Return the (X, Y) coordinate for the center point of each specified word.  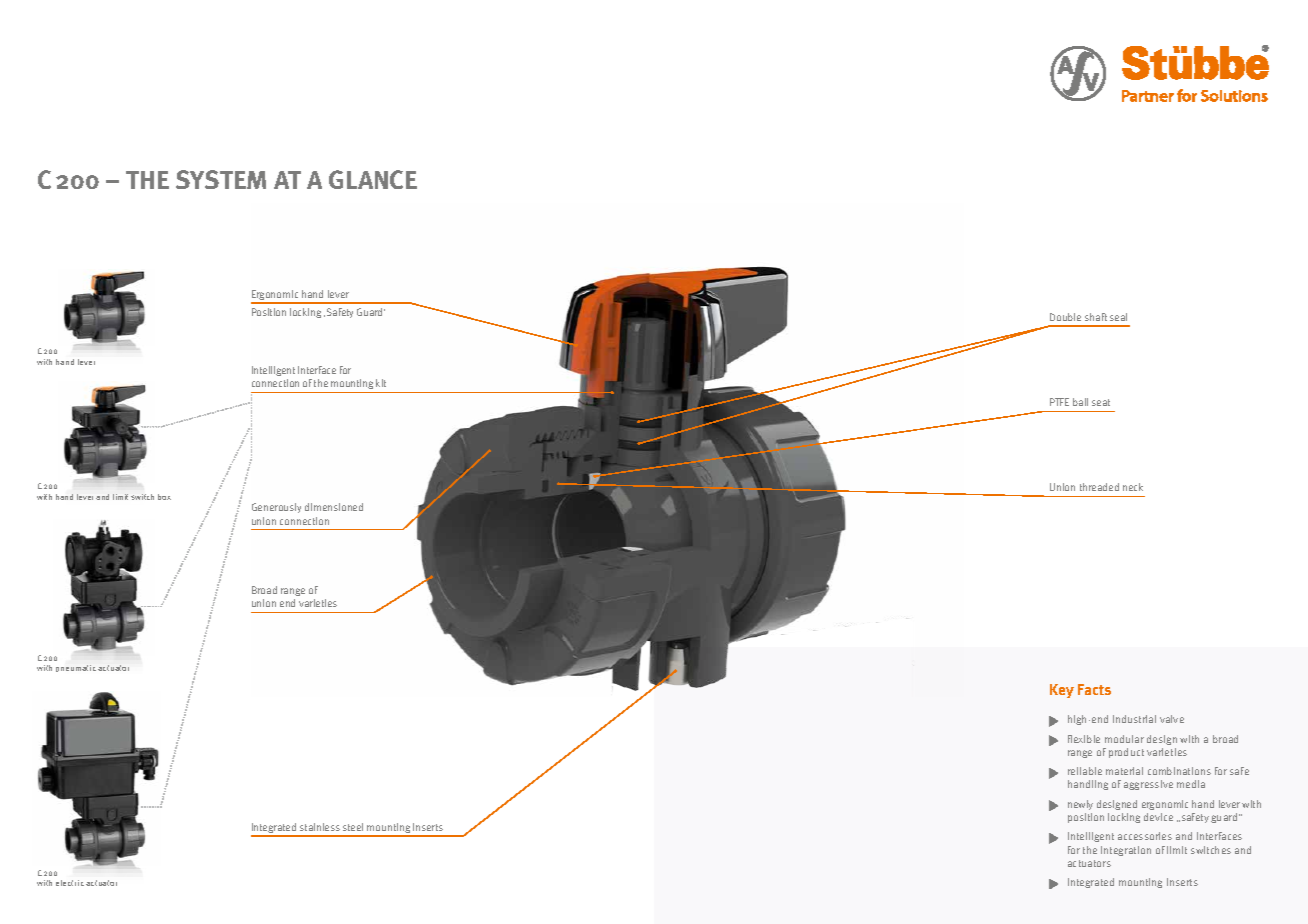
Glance (373, 179)
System (221, 179)
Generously (276, 508)
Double (1065, 317)
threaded (1099, 487)
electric (70, 883)
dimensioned (334, 507)
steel (353, 827)
